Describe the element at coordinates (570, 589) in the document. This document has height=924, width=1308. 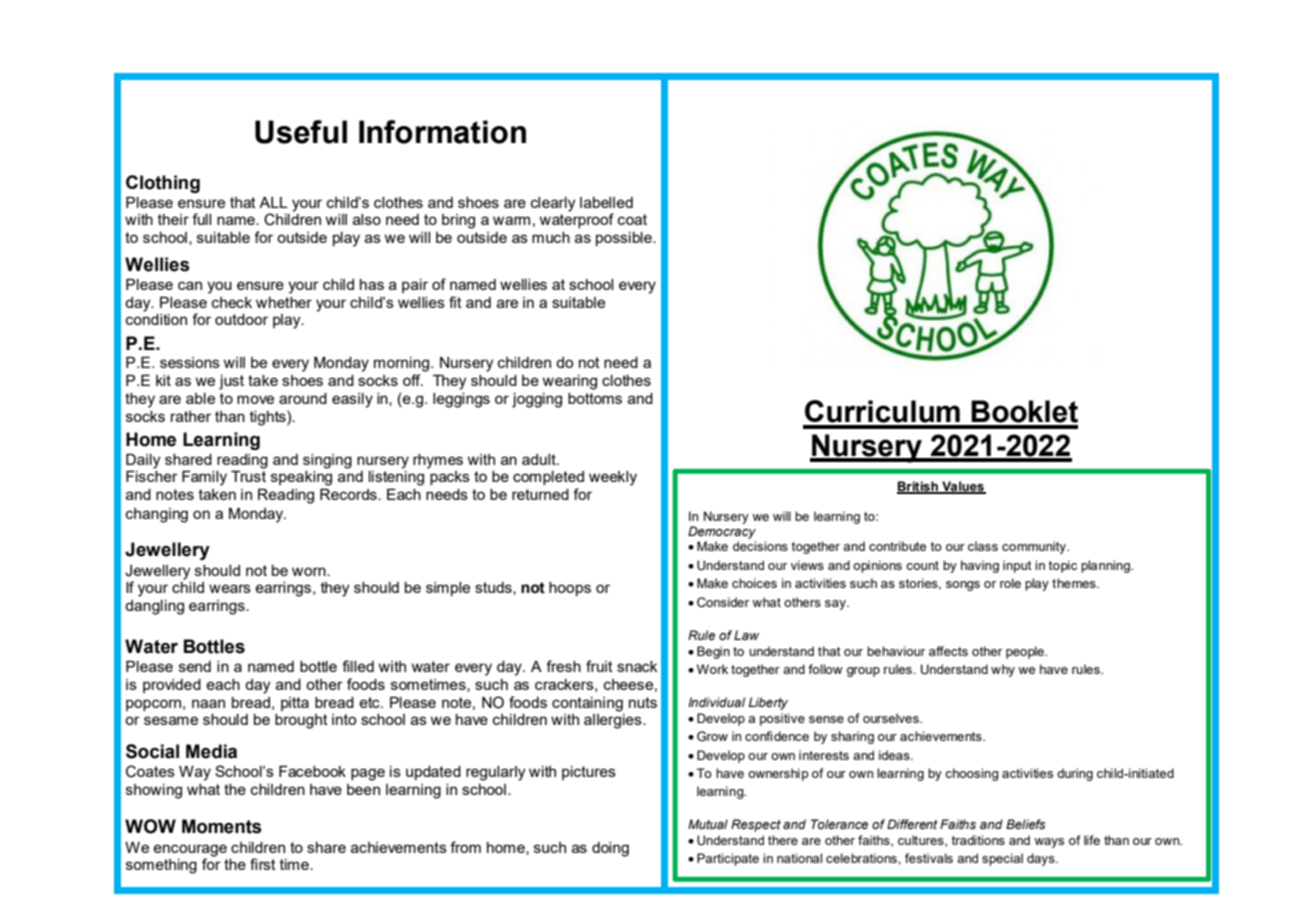
I see `hoops` at that location.
